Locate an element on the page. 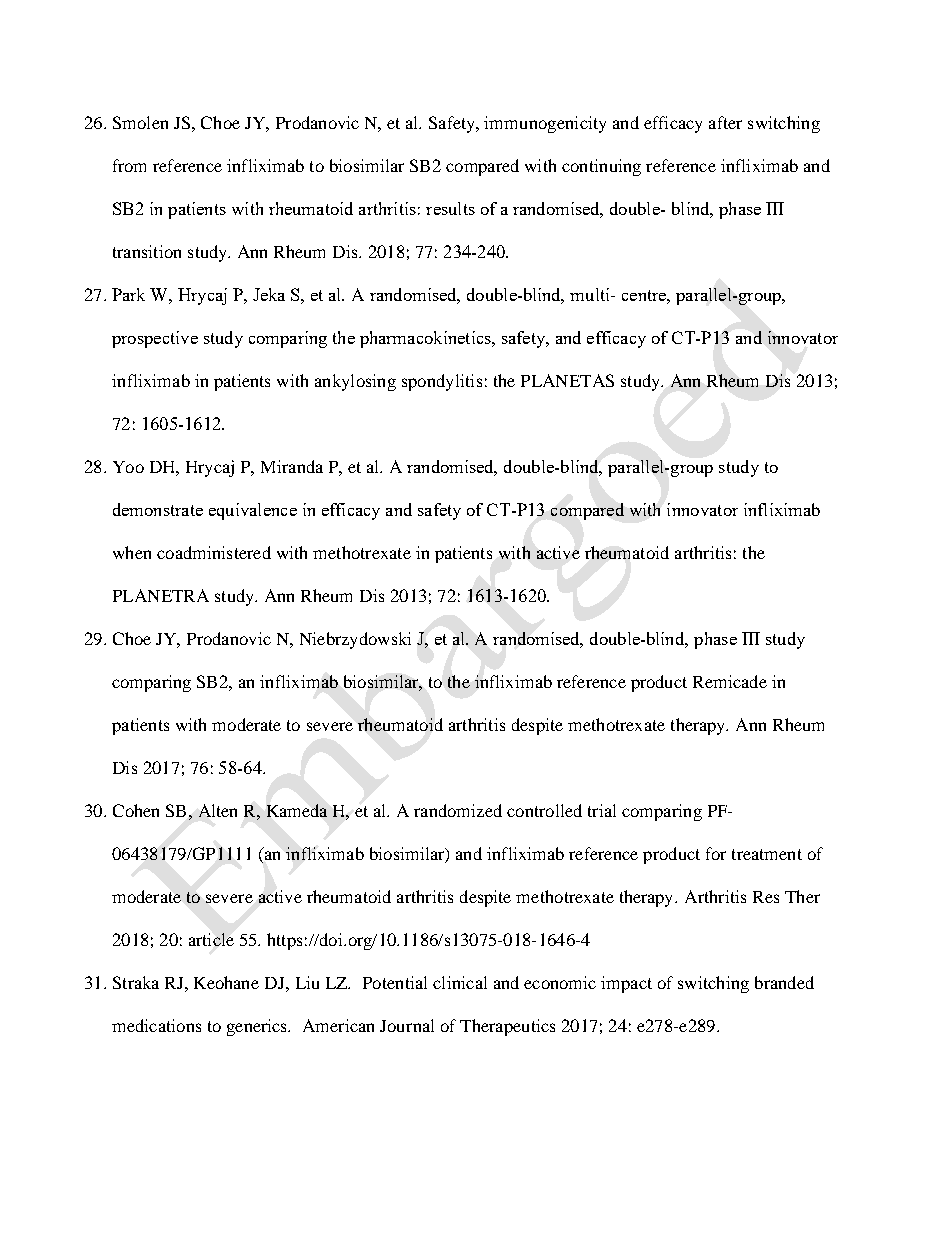 This image has height=1233, width=952. clinical is located at coordinates (460, 982).
